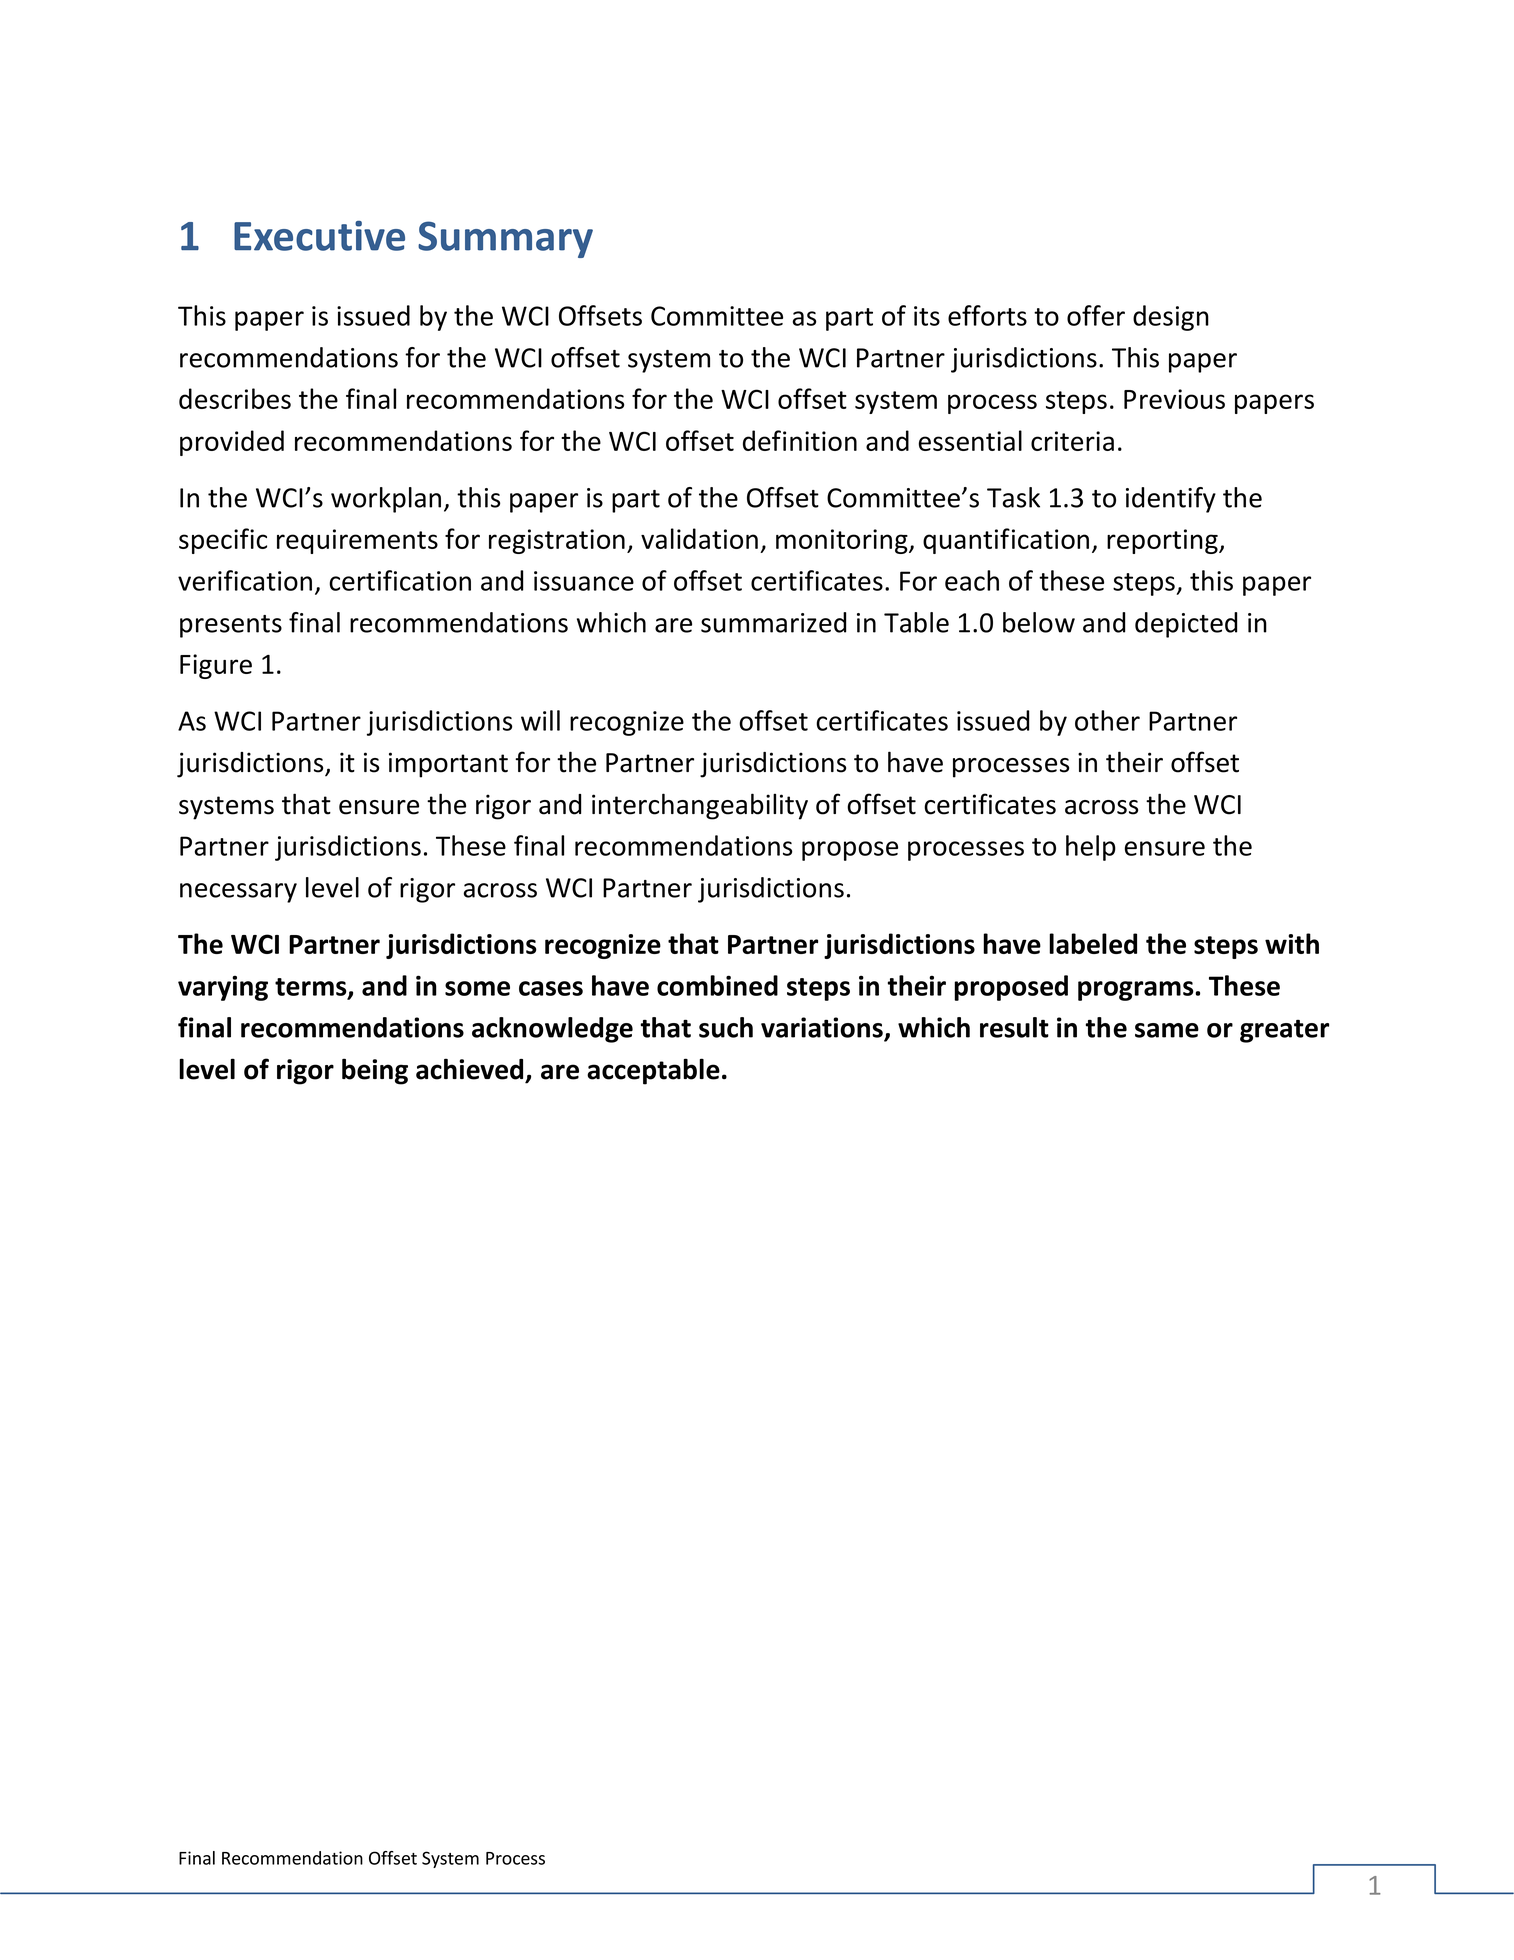 The image size is (1514, 1960). Describe the element at coordinates (1186, 625) in the screenshot. I see `depicted` at that location.
